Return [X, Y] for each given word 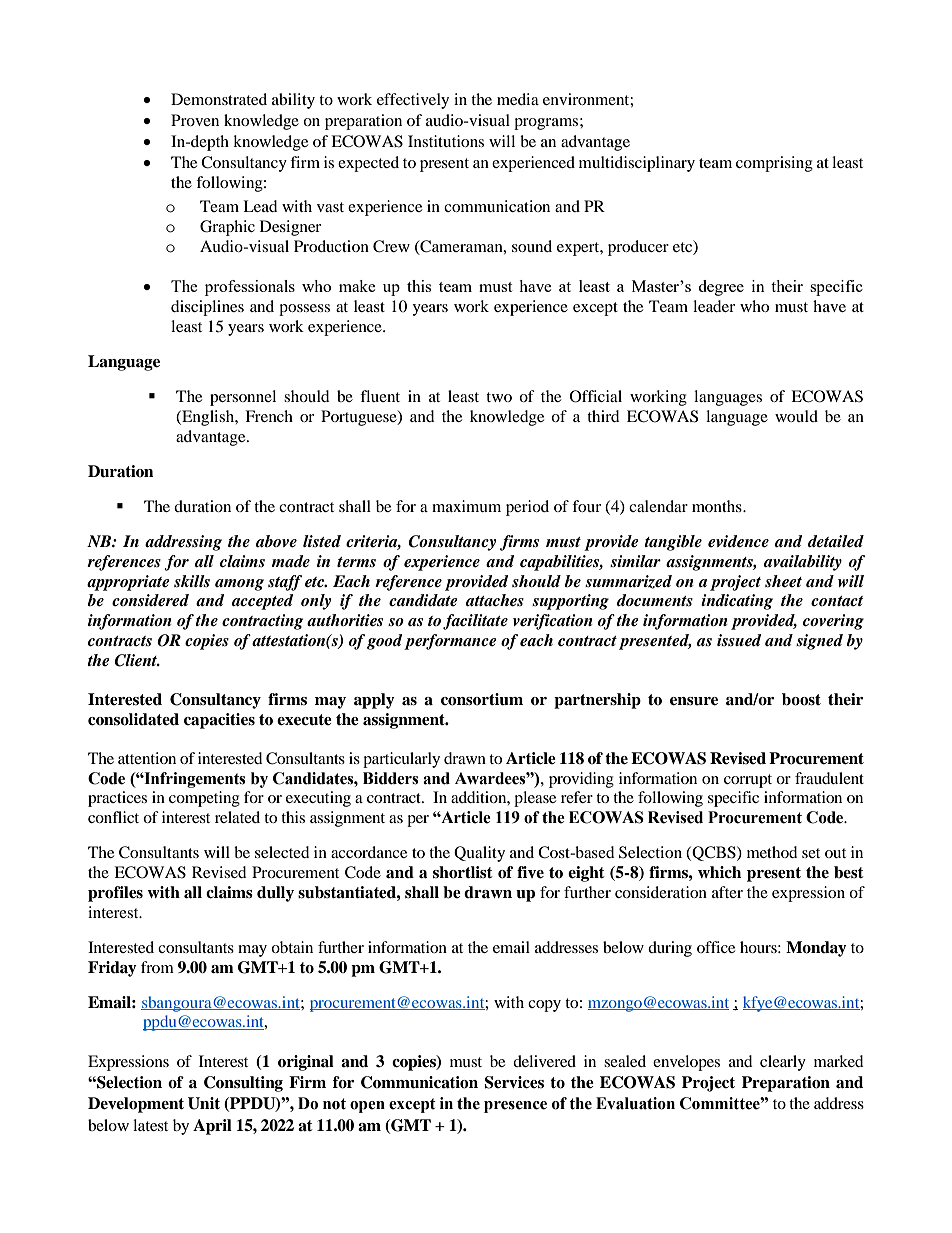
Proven [195, 120]
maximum [466, 506]
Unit [204, 1103]
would [796, 416]
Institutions [446, 141]
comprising [774, 164]
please [535, 799]
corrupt [748, 781]
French [269, 416]
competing [204, 799]
